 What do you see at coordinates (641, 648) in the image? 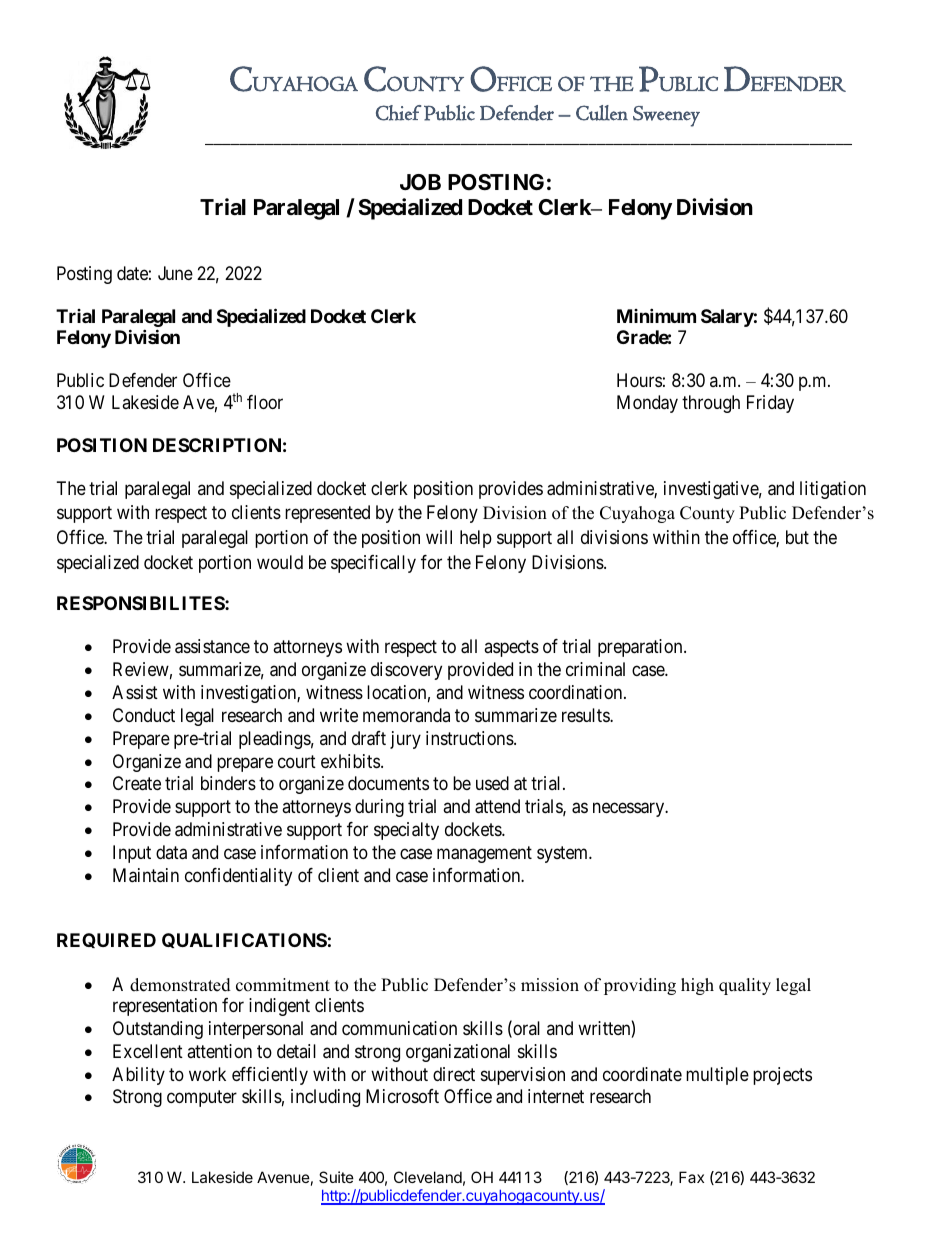
I see `preparation` at bounding box center [641, 648].
